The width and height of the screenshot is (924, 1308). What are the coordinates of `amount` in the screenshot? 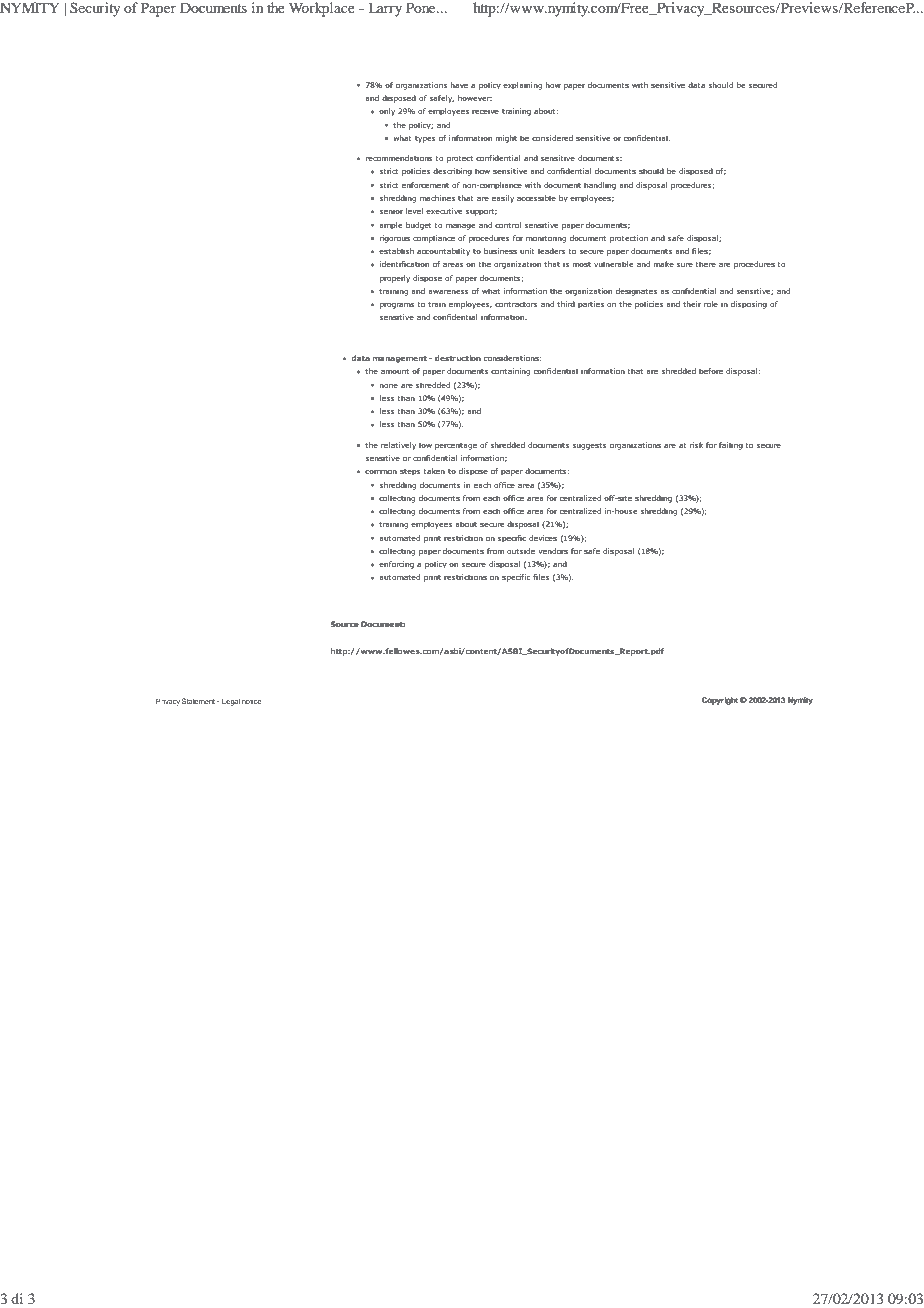 It's located at (395, 371).
